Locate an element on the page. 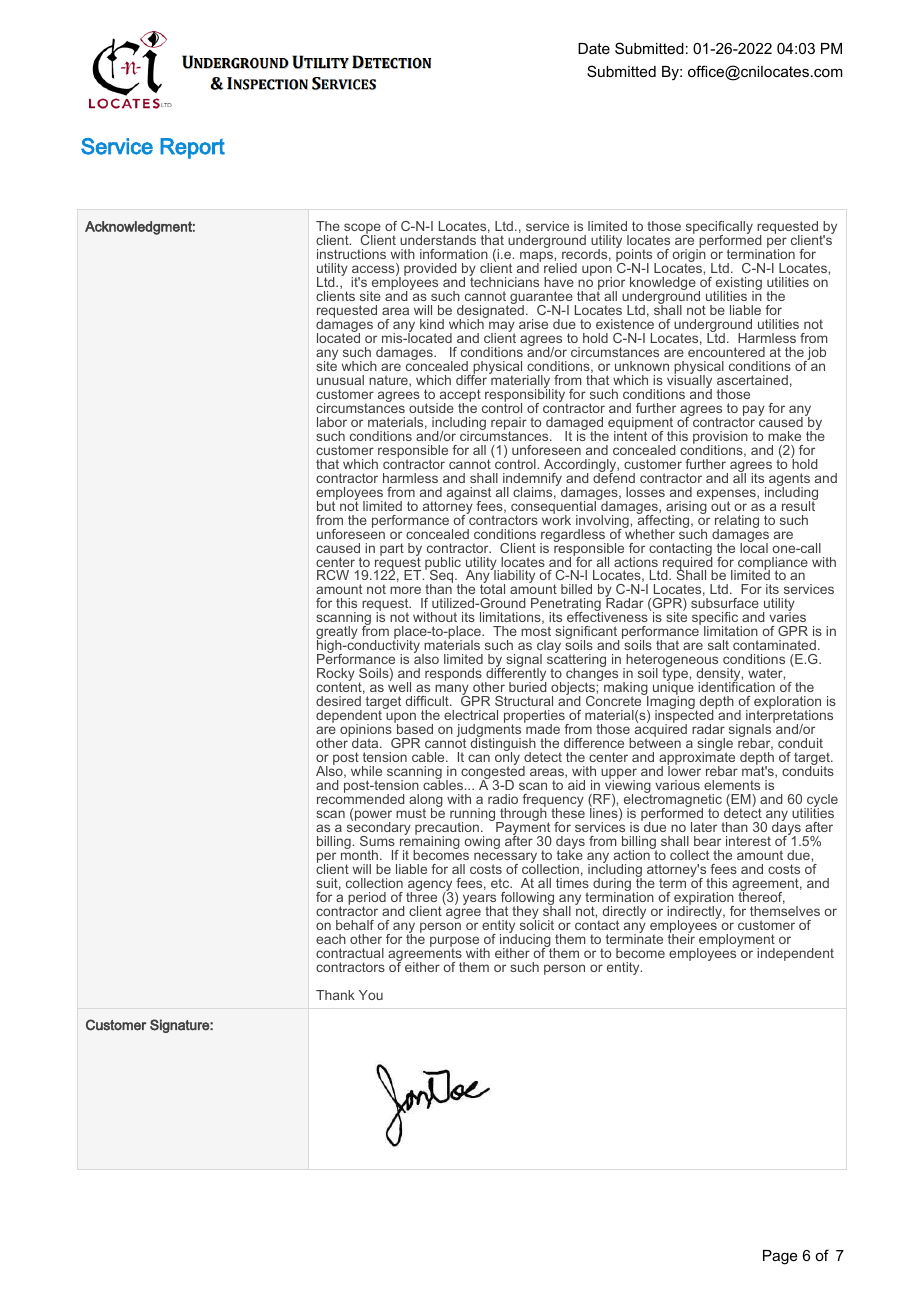 The image size is (924, 1308). congested is located at coordinates (493, 773).
